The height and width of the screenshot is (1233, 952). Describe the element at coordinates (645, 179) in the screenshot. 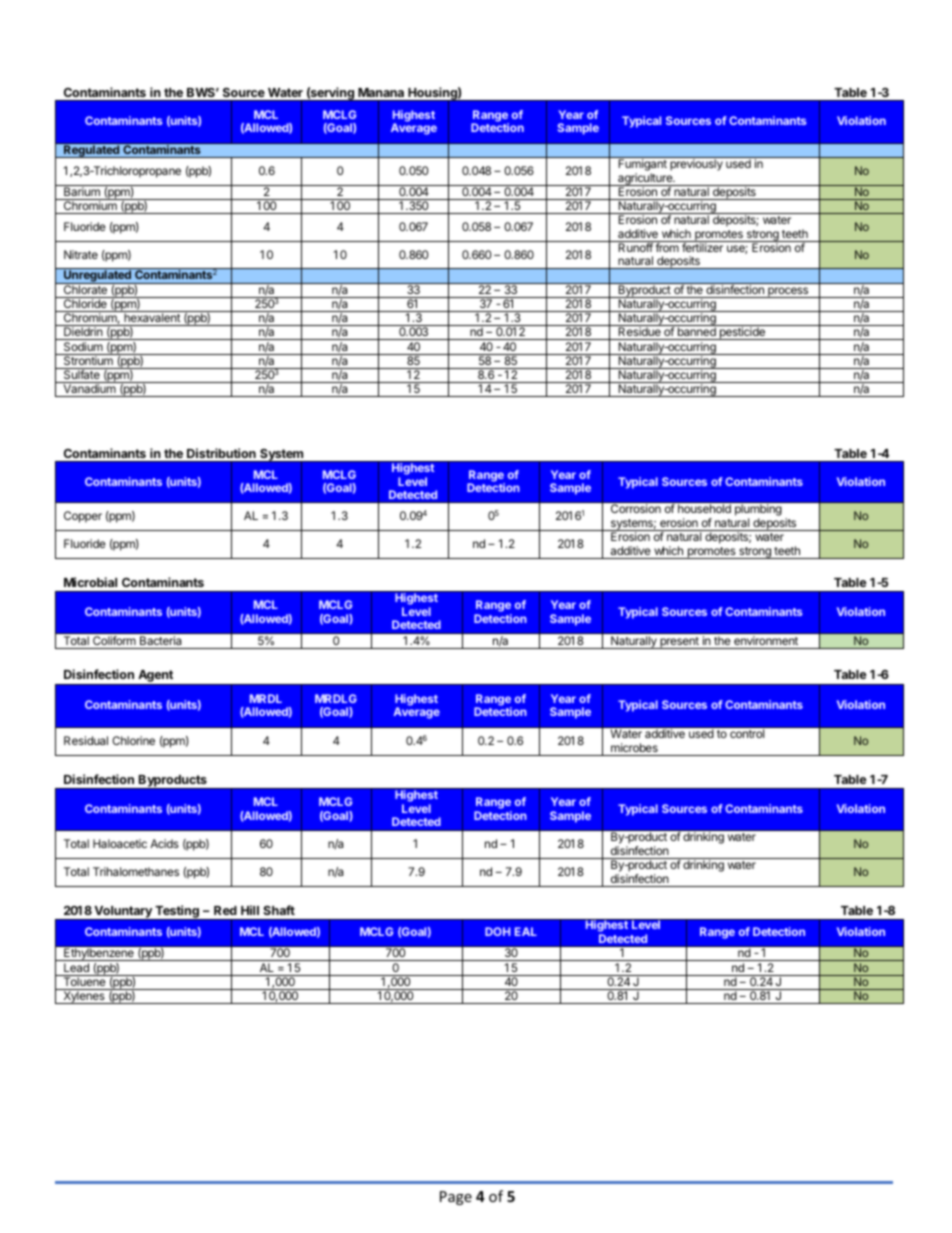

I see `agriculture` at that location.
